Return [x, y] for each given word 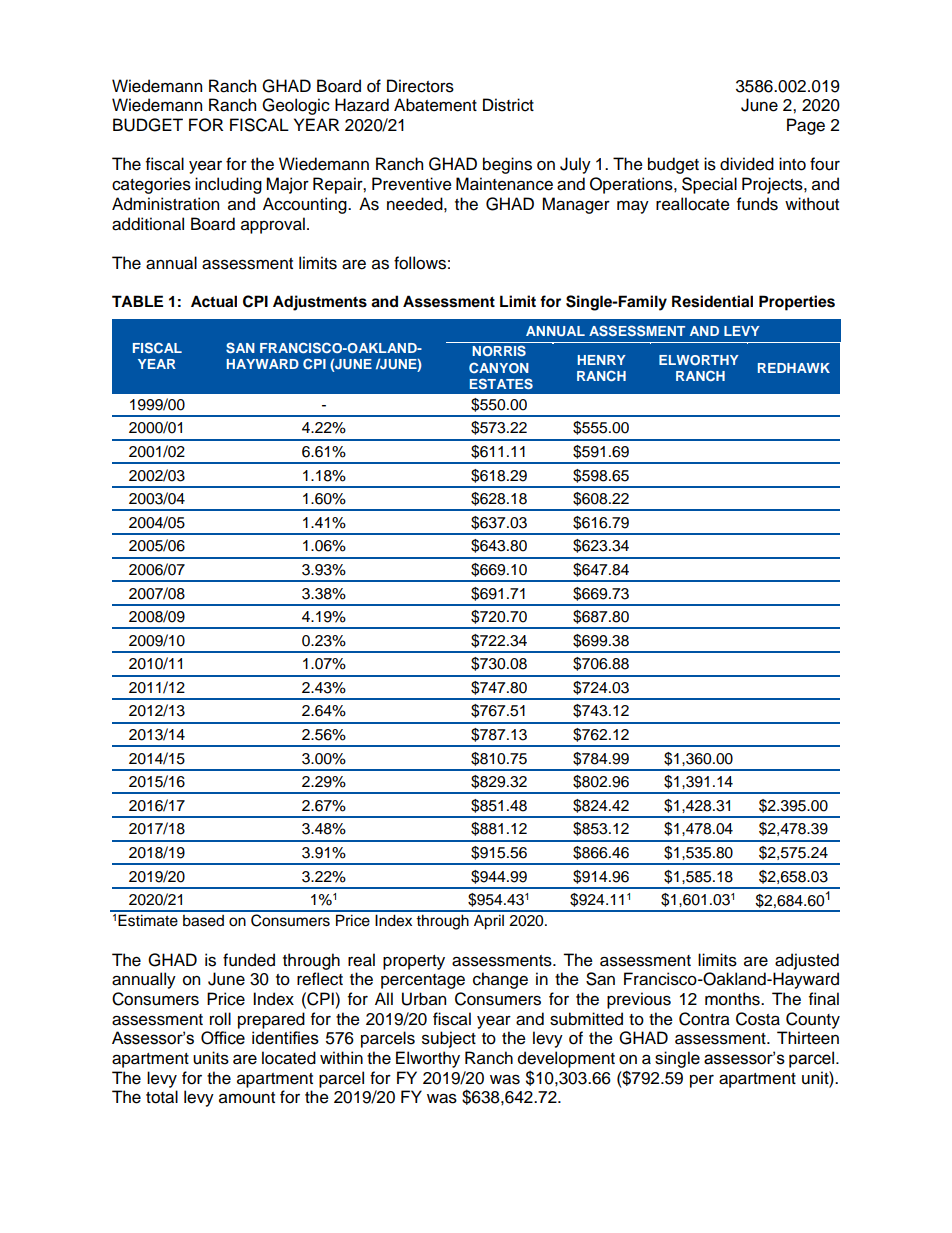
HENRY [602, 360]
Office [223, 1038]
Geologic [296, 106]
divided [747, 164]
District [508, 105]
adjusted [807, 961]
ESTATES [501, 383]
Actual [214, 301]
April [489, 922]
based [203, 921]
